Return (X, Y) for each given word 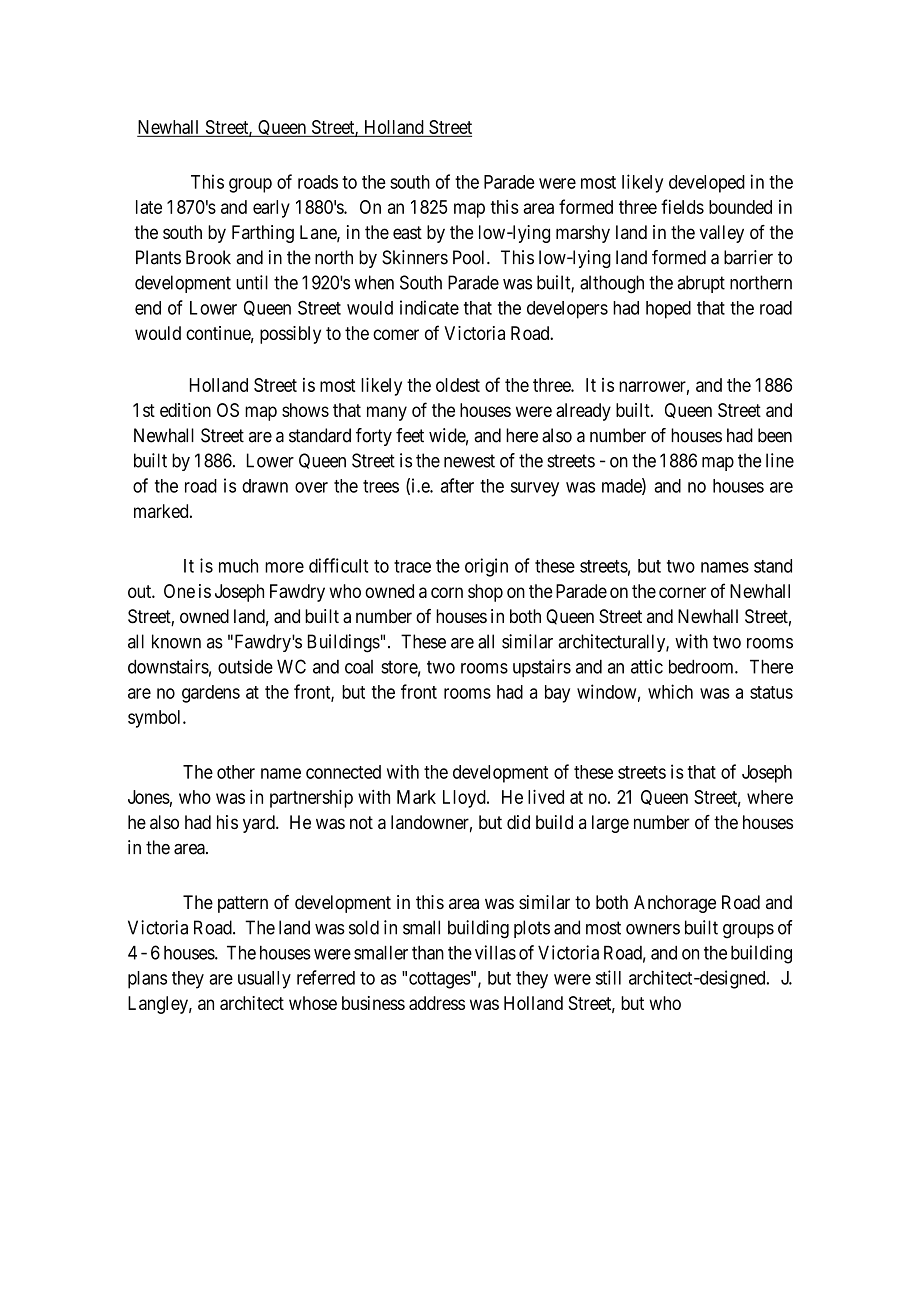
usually (264, 980)
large (610, 824)
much (238, 566)
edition (185, 410)
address (437, 1003)
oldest (458, 385)
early (271, 209)
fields (682, 206)
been (775, 435)
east (407, 232)
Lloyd (465, 799)
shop (485, 593)
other (236, 772)
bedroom (702, 666)
